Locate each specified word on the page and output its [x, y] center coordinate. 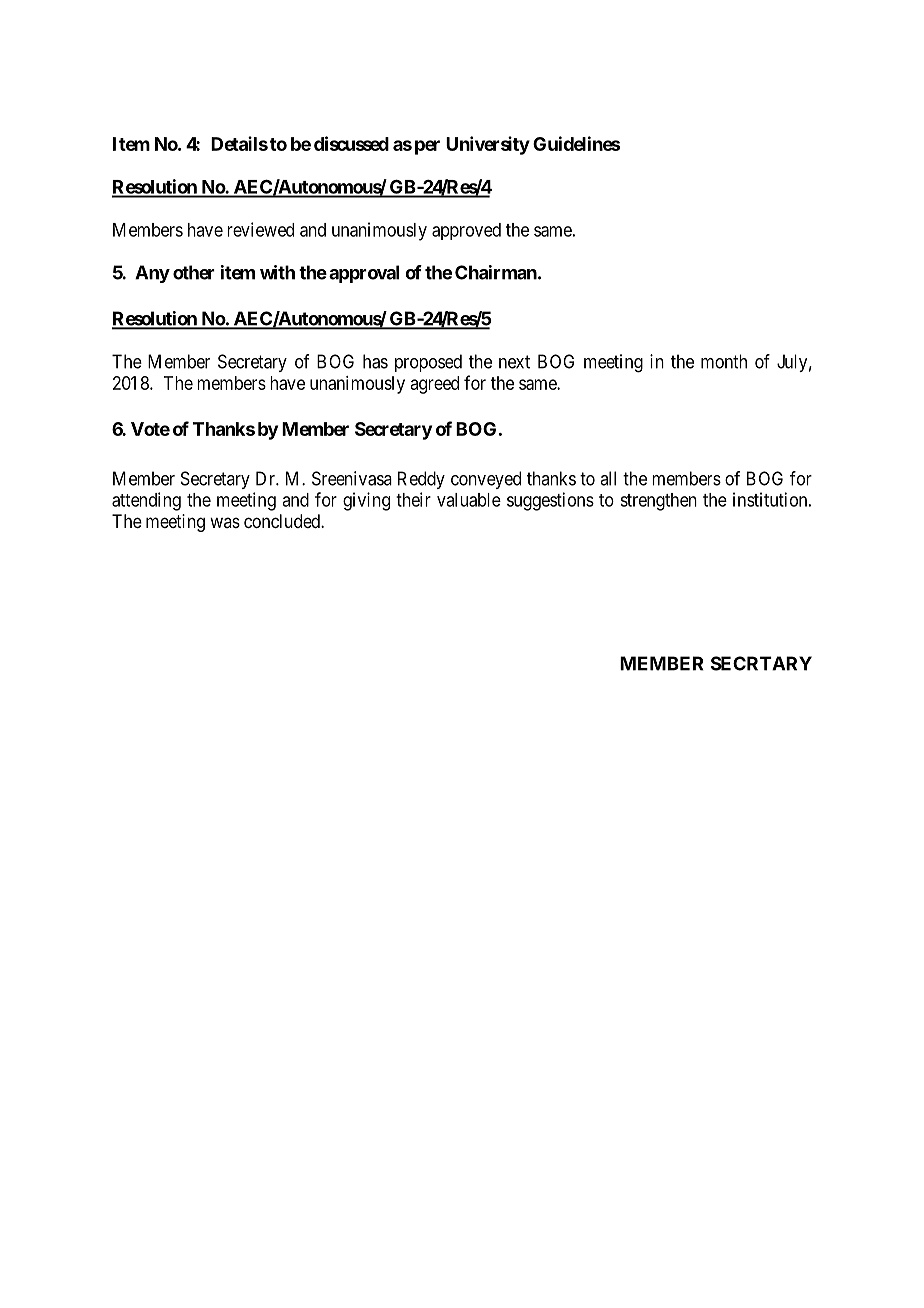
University [488, 145]
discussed [351, 143]
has [375, 361]
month [724, 361]
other [194, 272]
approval [364, 274]
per [427, 147]
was [225, 522]
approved [466, 231]
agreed [435, 385]
